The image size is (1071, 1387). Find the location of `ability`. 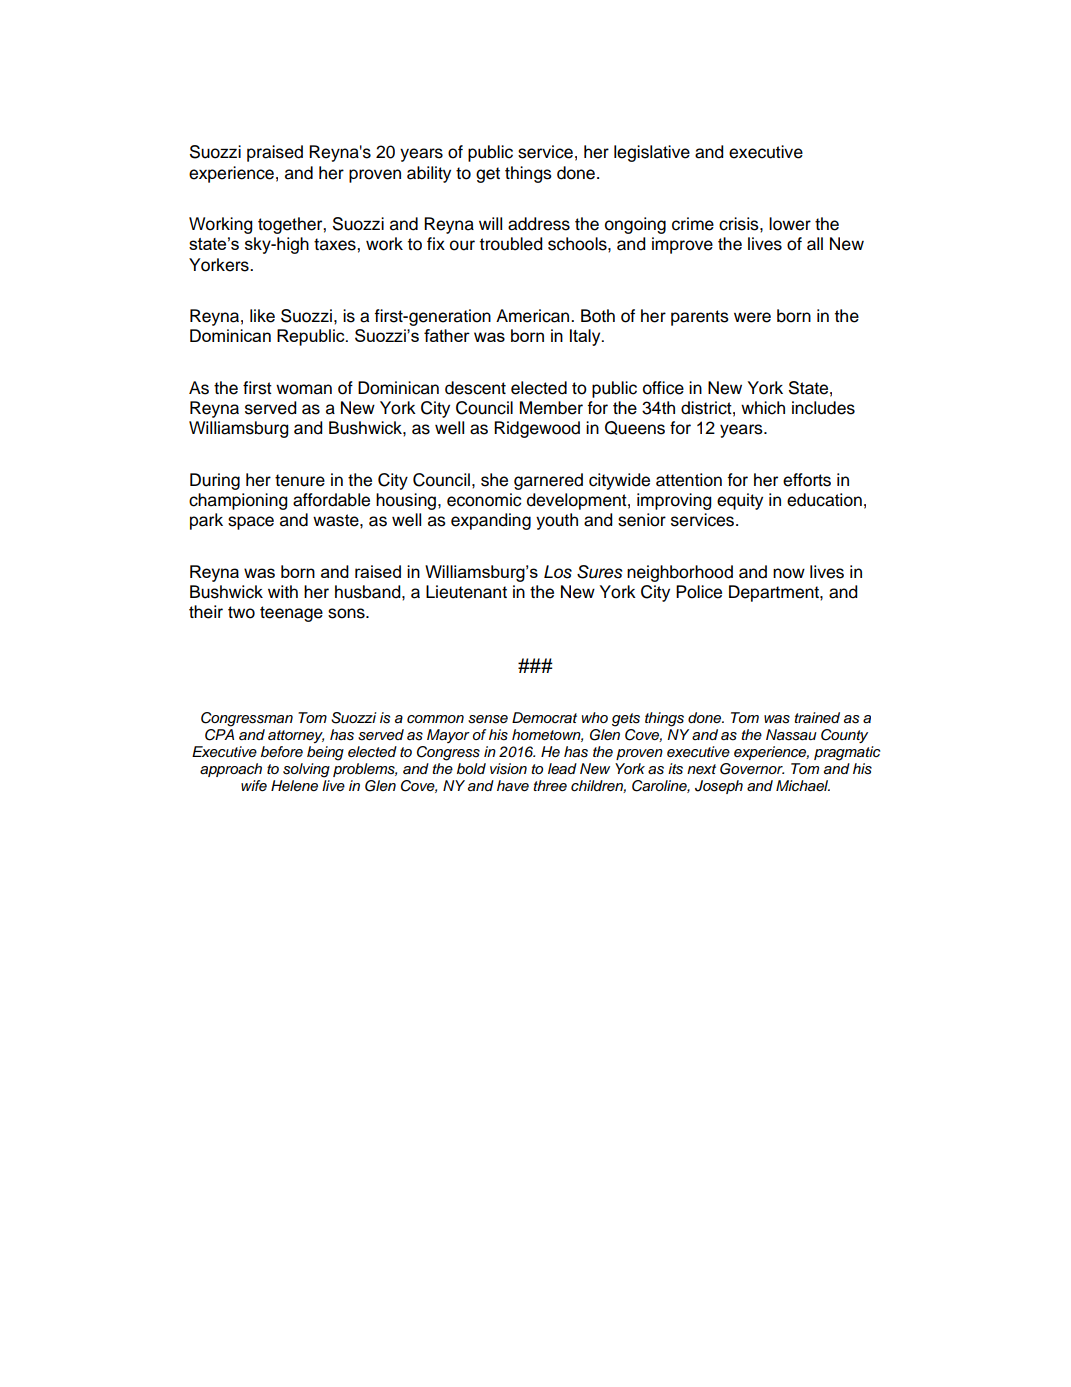

ability is located at coordinates (429, 174).
